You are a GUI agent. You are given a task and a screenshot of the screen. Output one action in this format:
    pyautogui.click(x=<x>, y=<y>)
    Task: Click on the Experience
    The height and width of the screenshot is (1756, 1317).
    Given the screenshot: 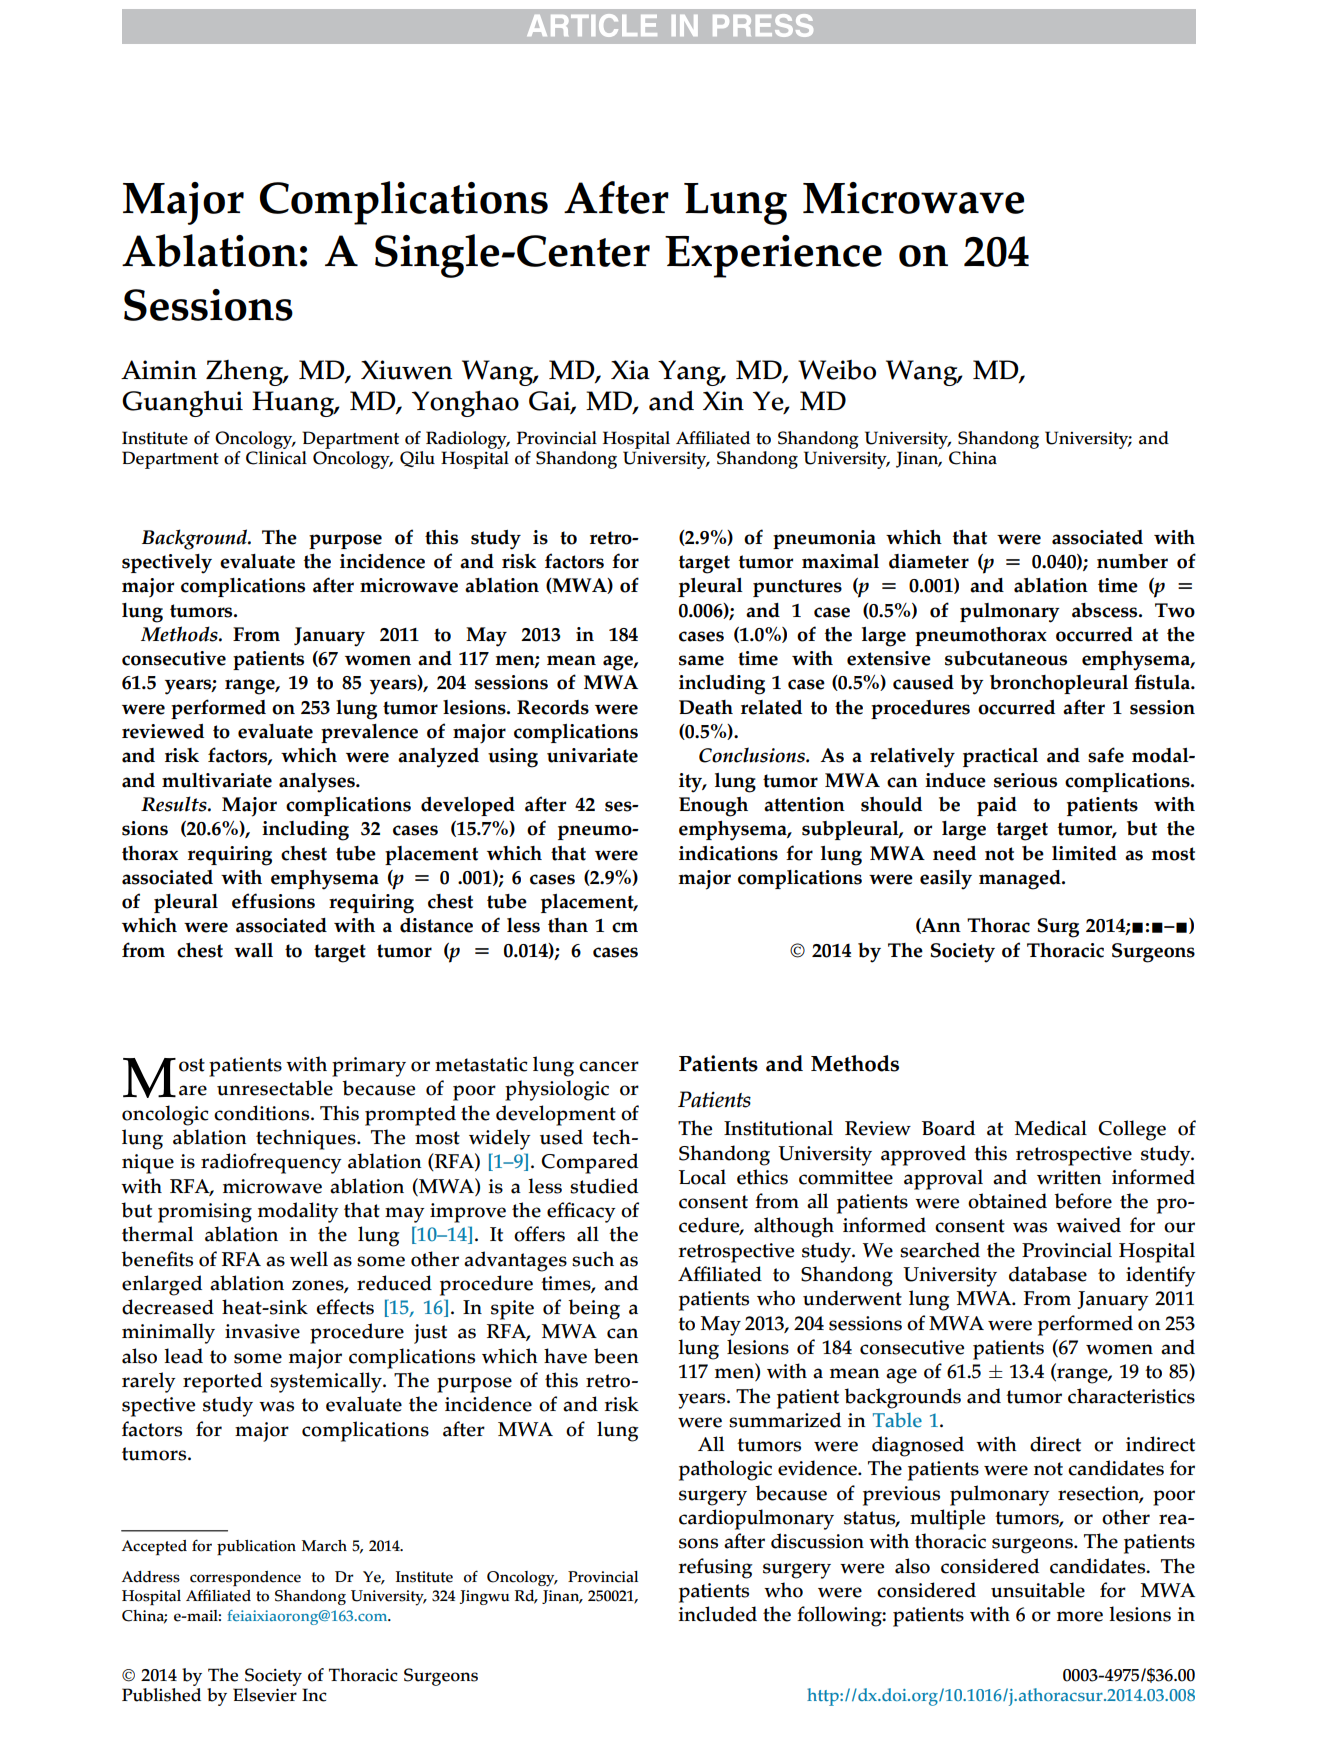 What is the action you would take?
    pyautogui.click(x=773, y=256)
